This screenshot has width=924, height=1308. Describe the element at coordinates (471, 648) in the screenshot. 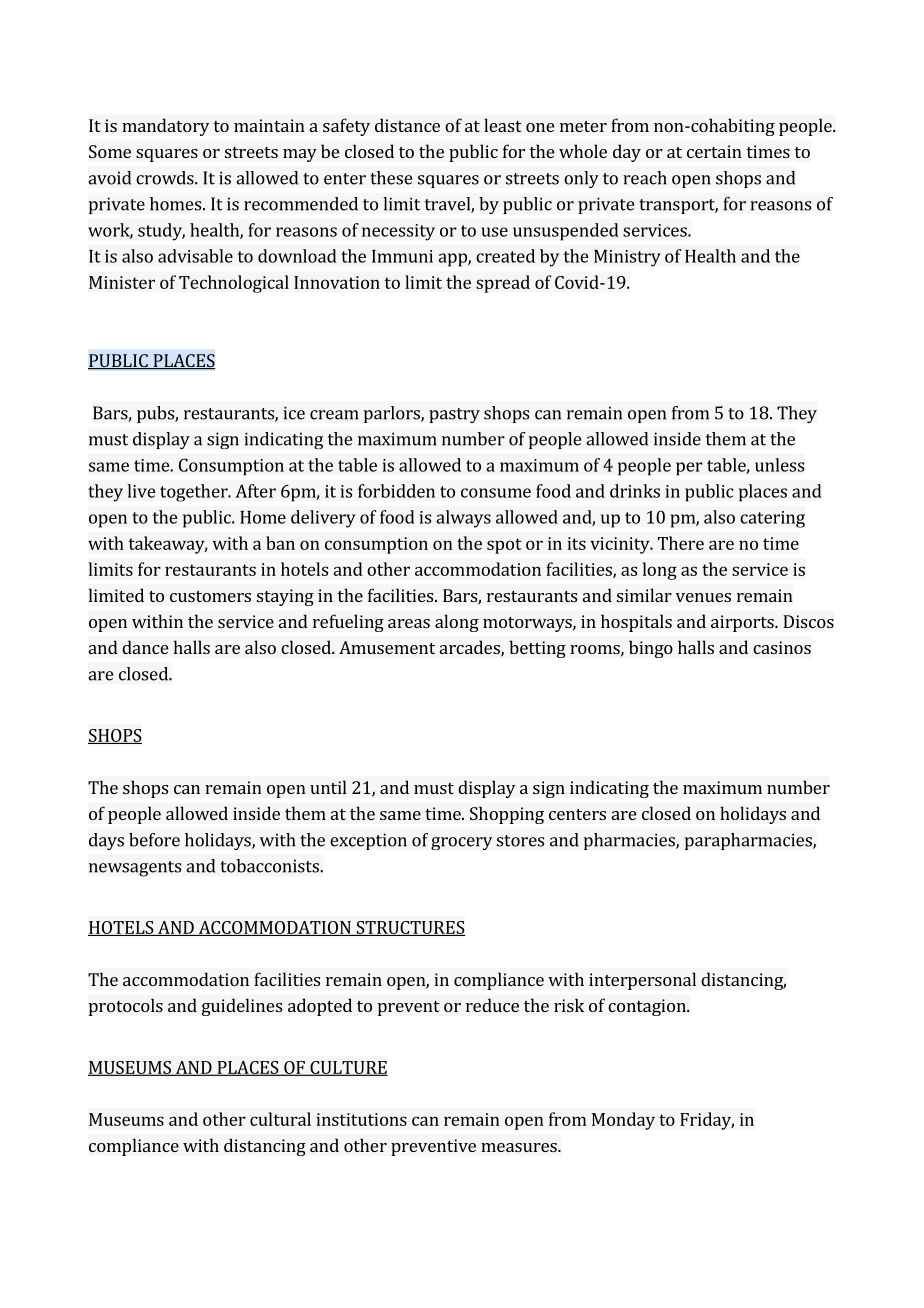

I see `arcades` at that location.
